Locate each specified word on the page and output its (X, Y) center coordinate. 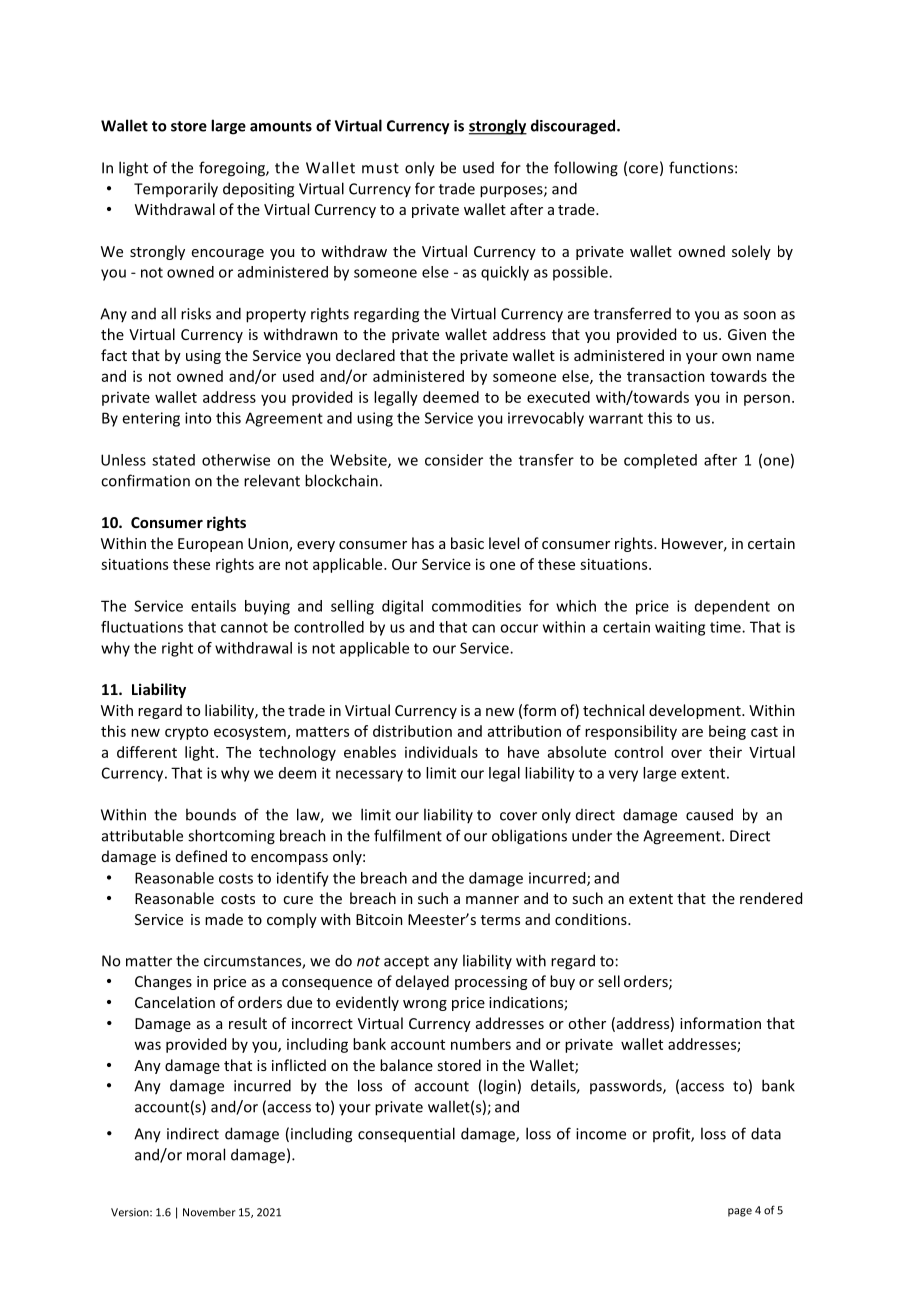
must (380, 168)
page (740, 1212)
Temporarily (176, 190)
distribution (412, 731)
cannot (244, 627)
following (586, 169)
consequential (406, 1135)
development (696, 711)
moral (206, 1154)
